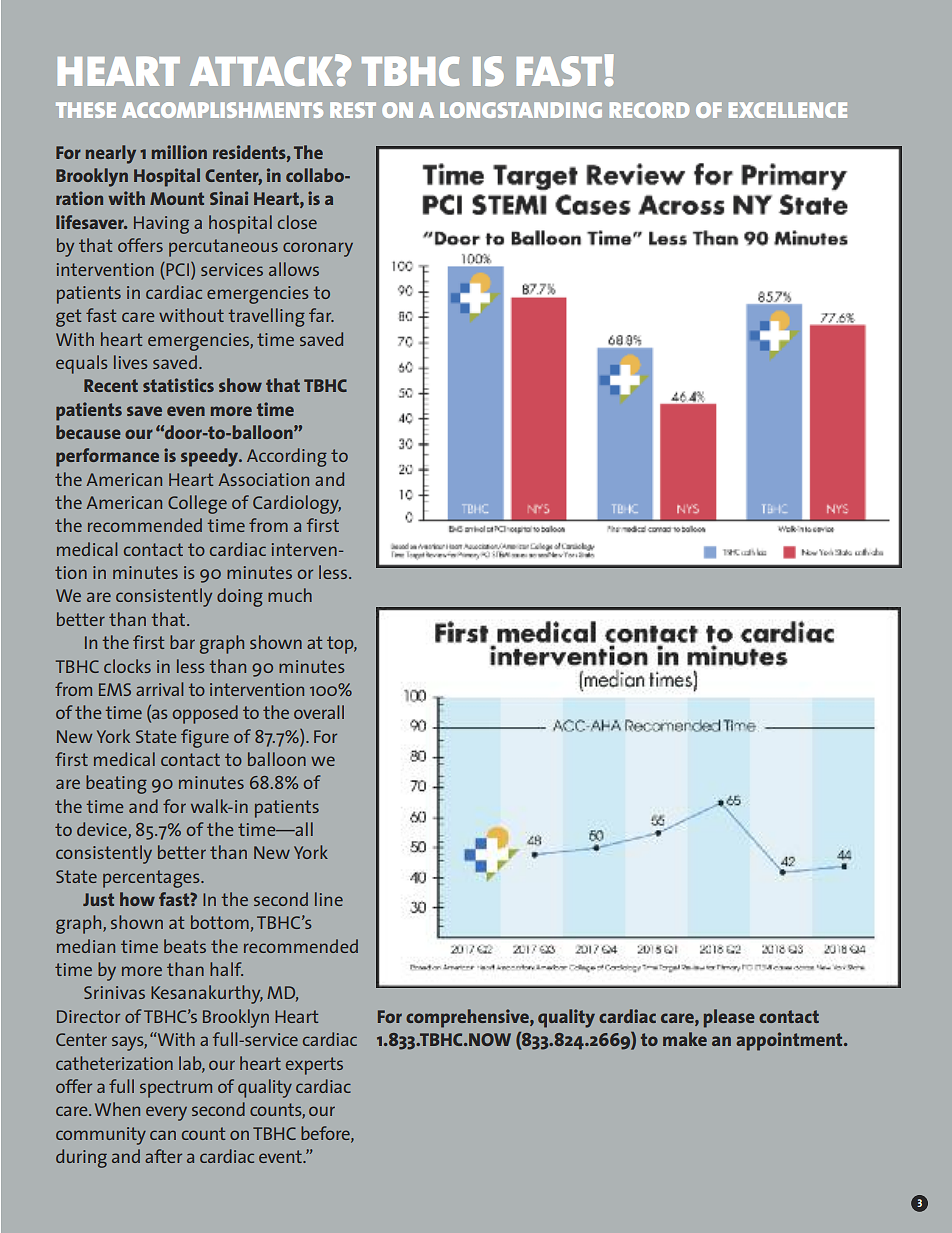 The image size is (952, 1233). What do you see at coordinates (107, 457) in the screenshot?
I see `performance` at bounding box center [107, 457].
